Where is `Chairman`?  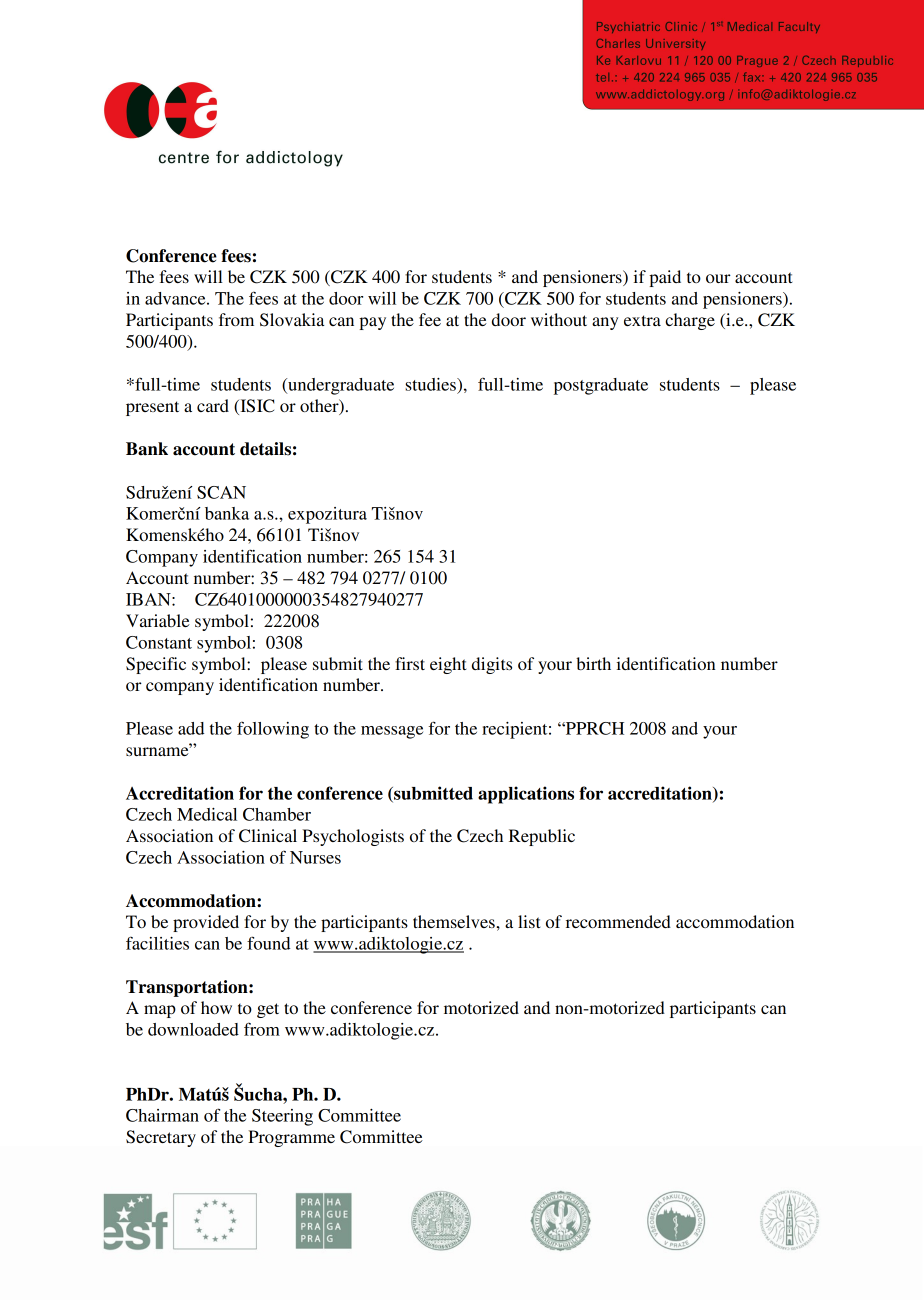
Chairman is located at coordinates (162, 1115).
